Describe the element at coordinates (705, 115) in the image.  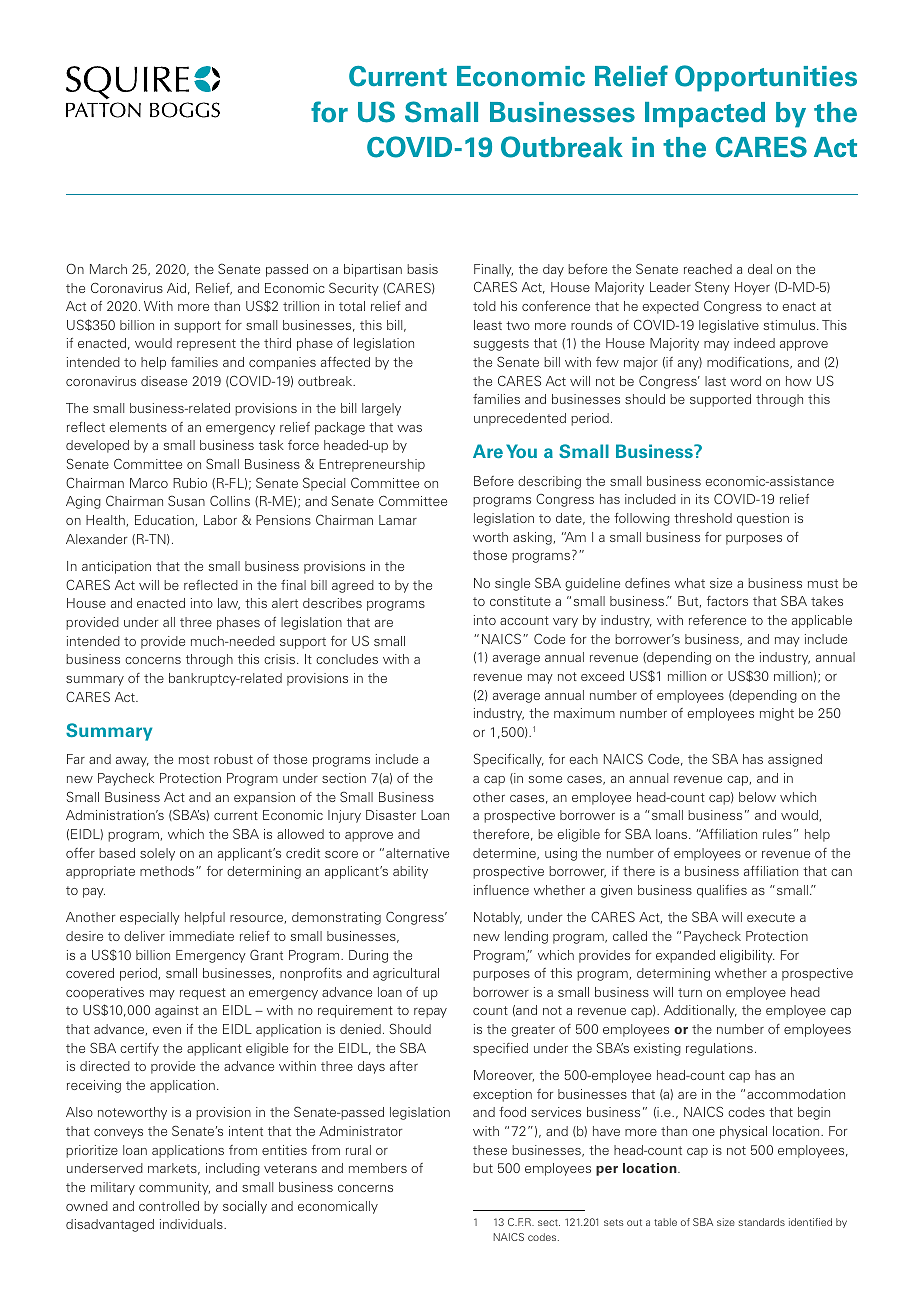
I see `Impacted` at that location.
